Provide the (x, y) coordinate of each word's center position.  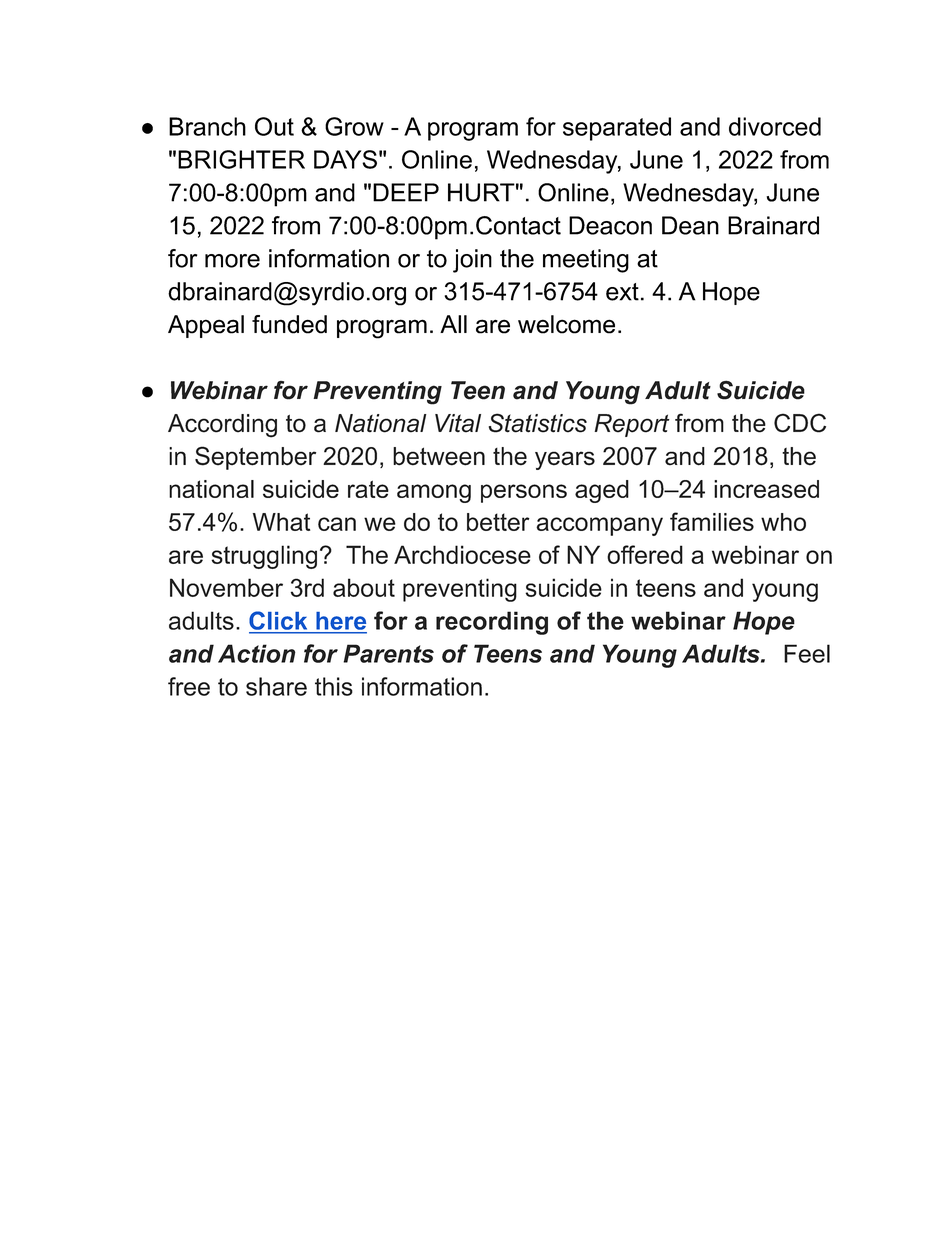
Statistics (538, 423)
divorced (775, 126)
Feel (807, 653)
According (222, 426)
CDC (800, 423)
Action (257, 653)
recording (492, 623)
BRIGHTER (241, 159)
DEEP (406, 192)
